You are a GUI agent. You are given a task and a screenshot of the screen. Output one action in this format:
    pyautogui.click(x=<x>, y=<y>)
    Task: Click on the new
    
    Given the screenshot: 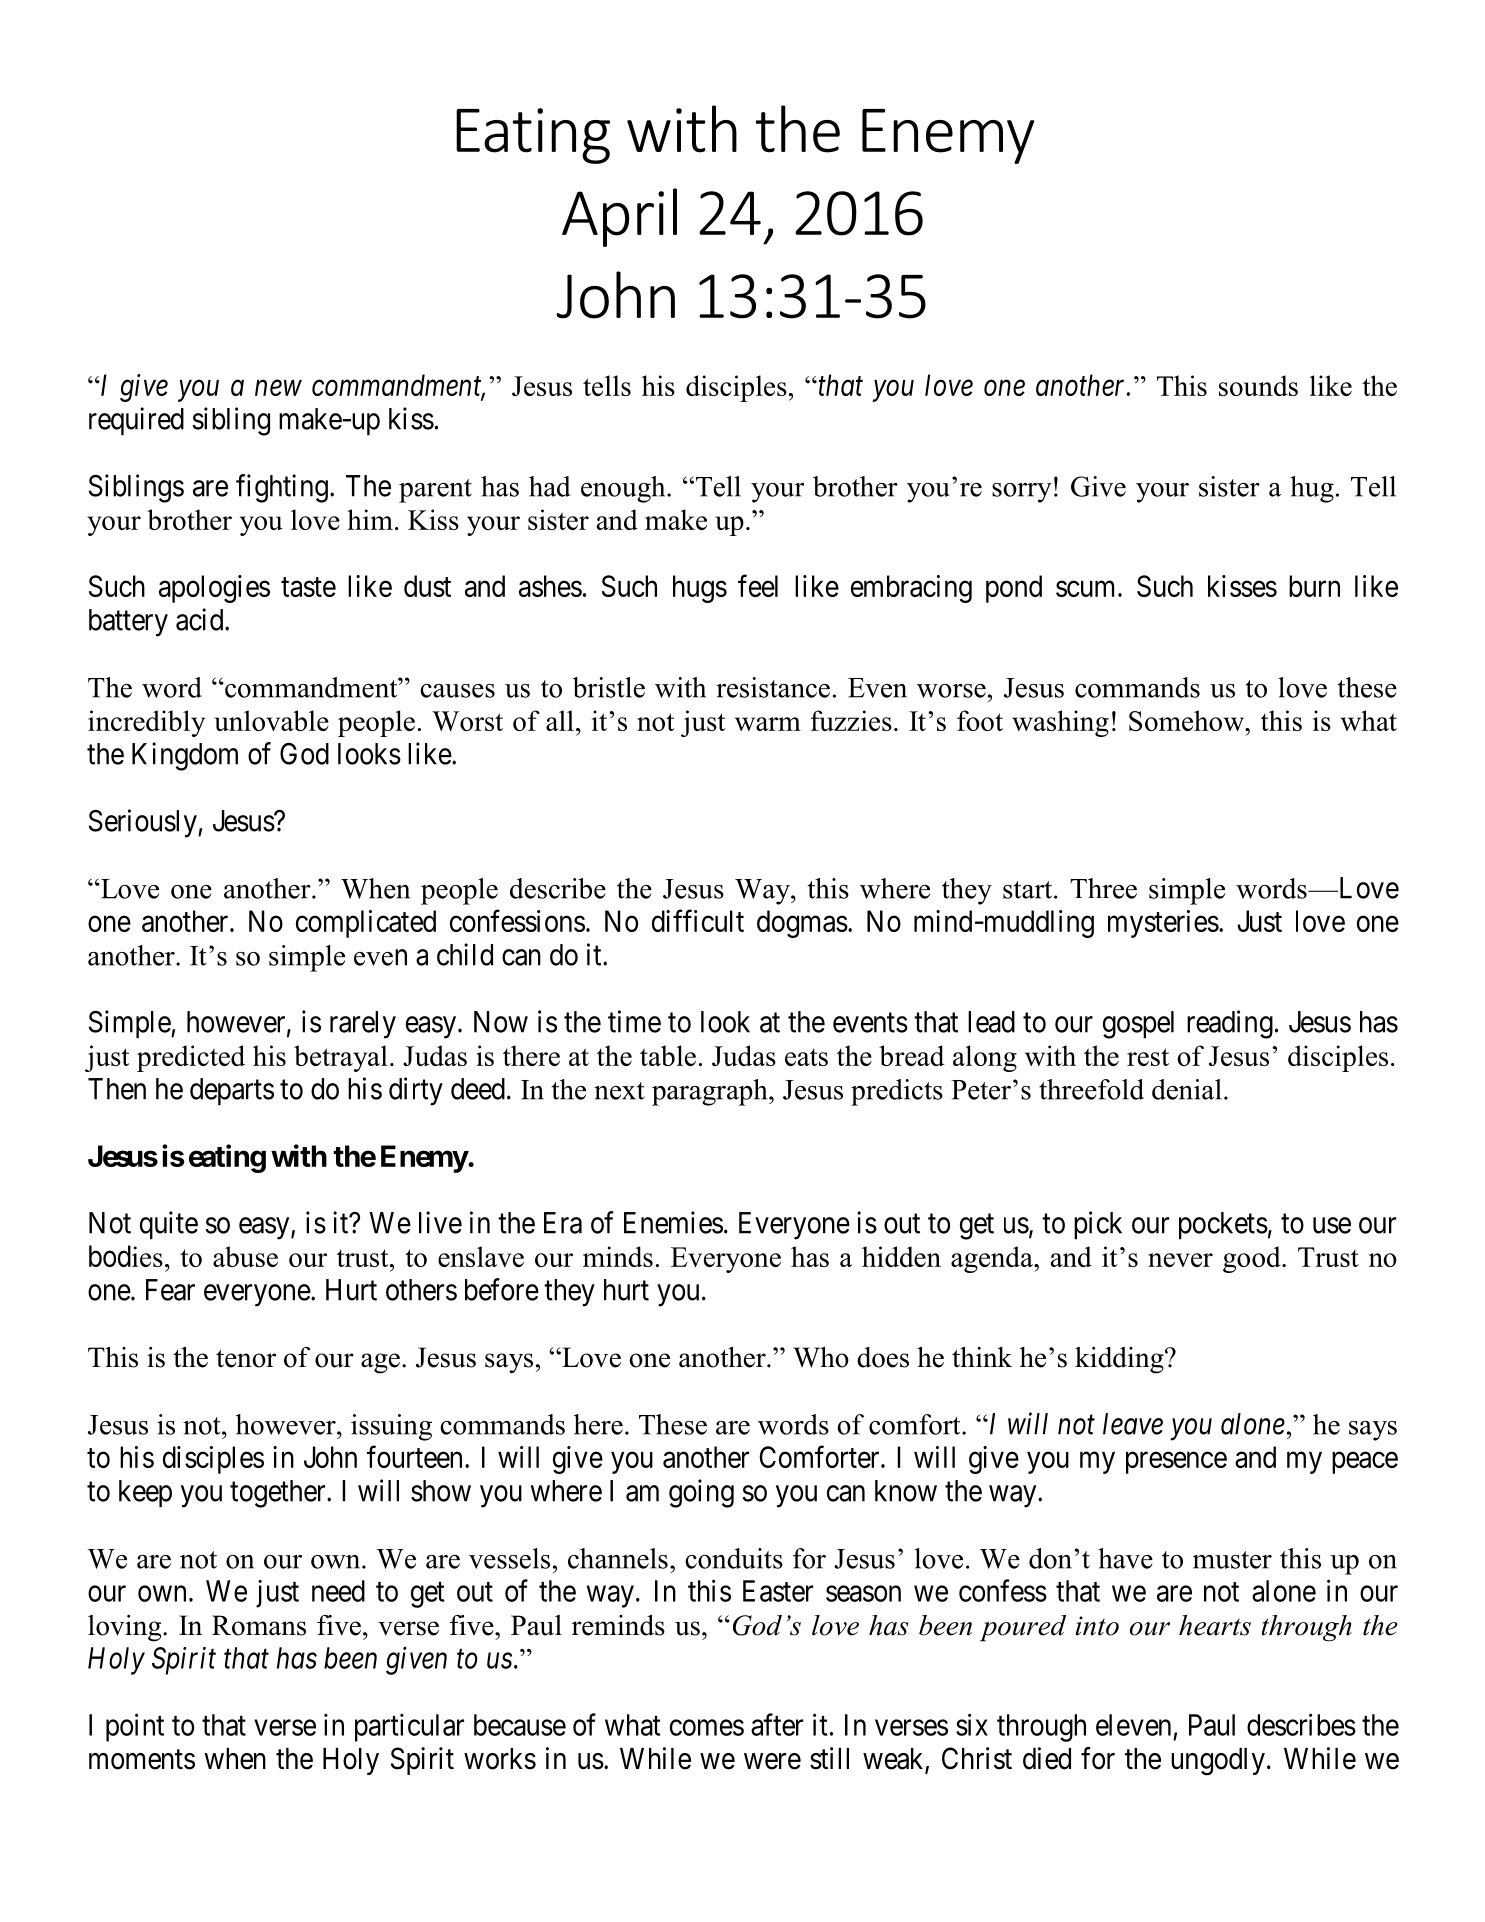 What is the action you would take?
    pyautogui.click(x=278, y=388)
